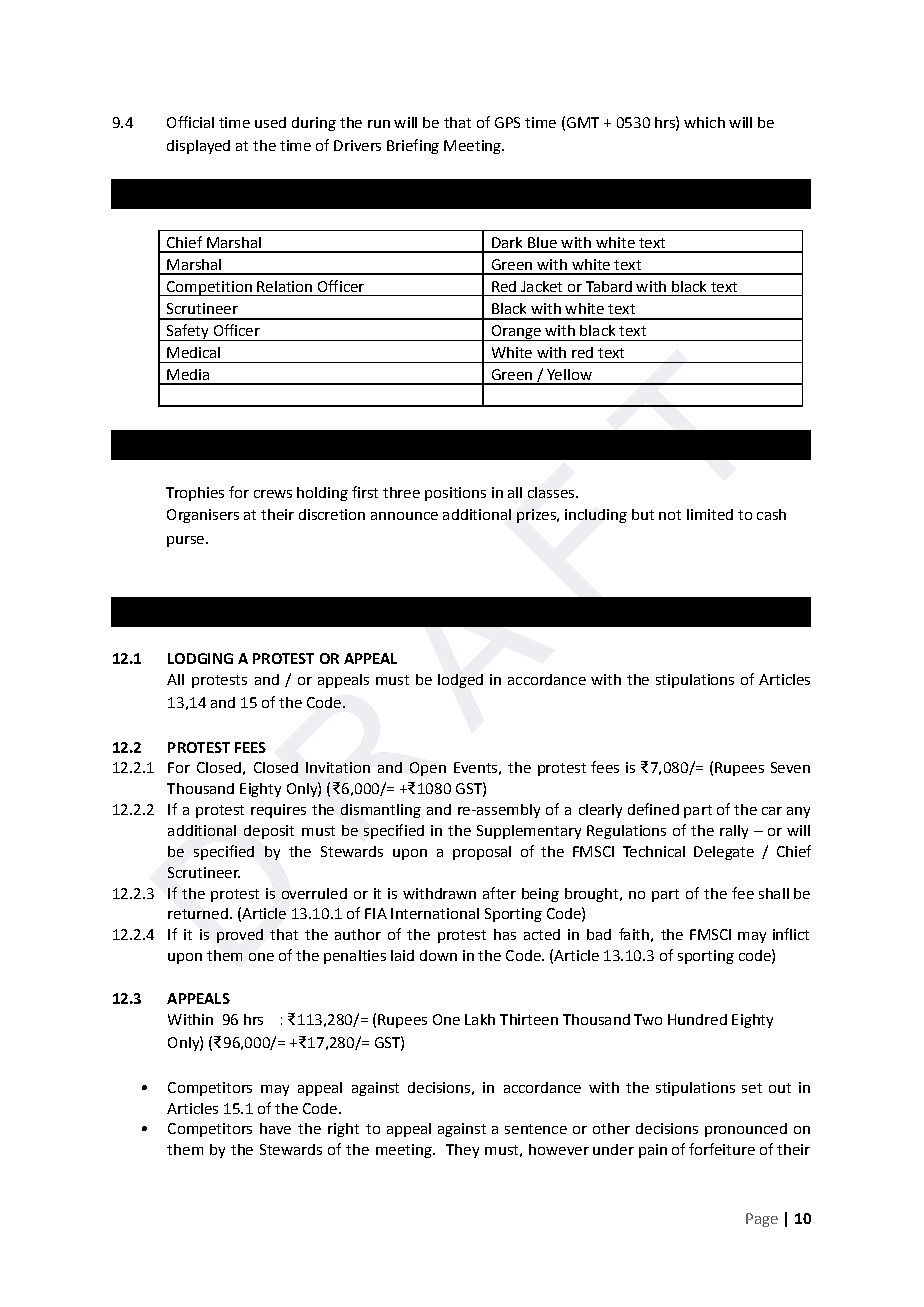 This document has width=924, height=1307. I want to click on which, so click(704, 122).
